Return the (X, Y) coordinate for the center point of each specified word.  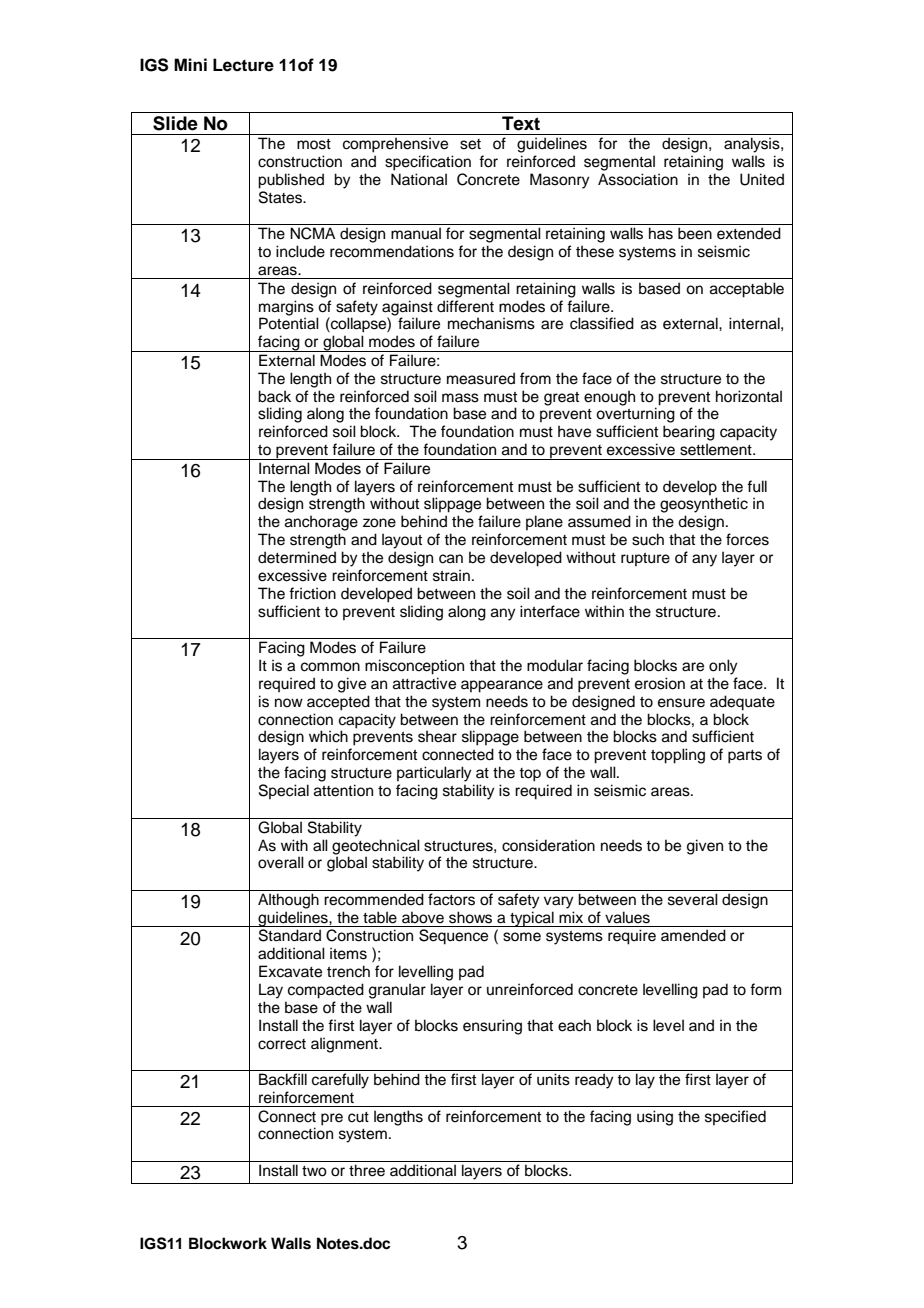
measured (481, 378)
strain (451, 575)
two (314, 1171)
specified (735, 1117)
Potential (289, 323)
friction (312, 593)
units (553, 1079)
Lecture (243, 65)
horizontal (749, 396)
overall (281, 862)
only (723, 667)
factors (451, 899)
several (693, 899)
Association (638, 179)
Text (521, 123)
